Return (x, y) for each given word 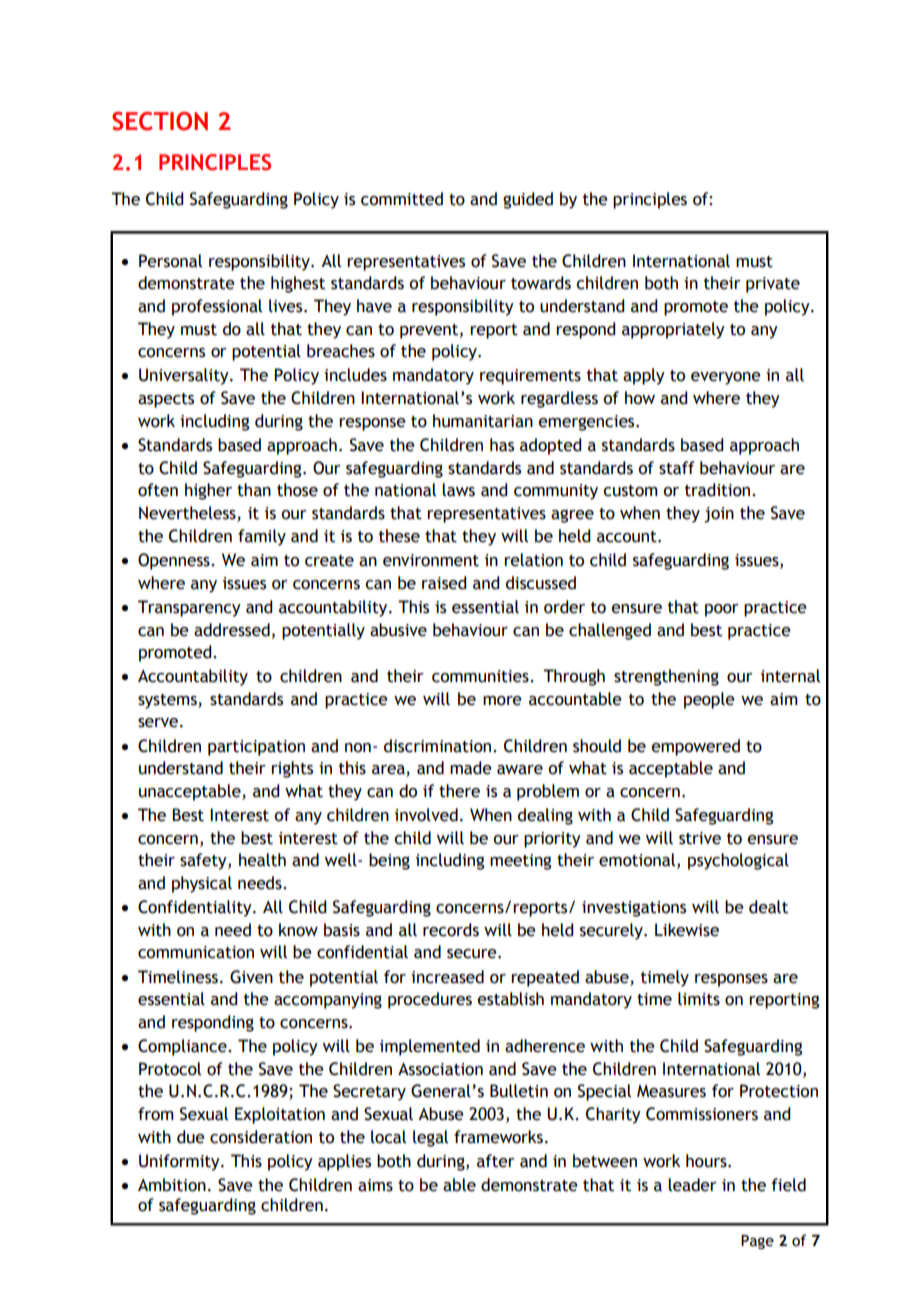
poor (722, 610)
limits (699, 999)
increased (447, 977)
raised (444, 583)
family (262, 537)
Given (251, 977)
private (773, 285)
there (459, 791)
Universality (185, 376)
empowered (695, 747)
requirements (530, 377)
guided (528, 200)
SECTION (160, 121)
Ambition (172, 1185)
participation (256, 748)
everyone (726, 378)
